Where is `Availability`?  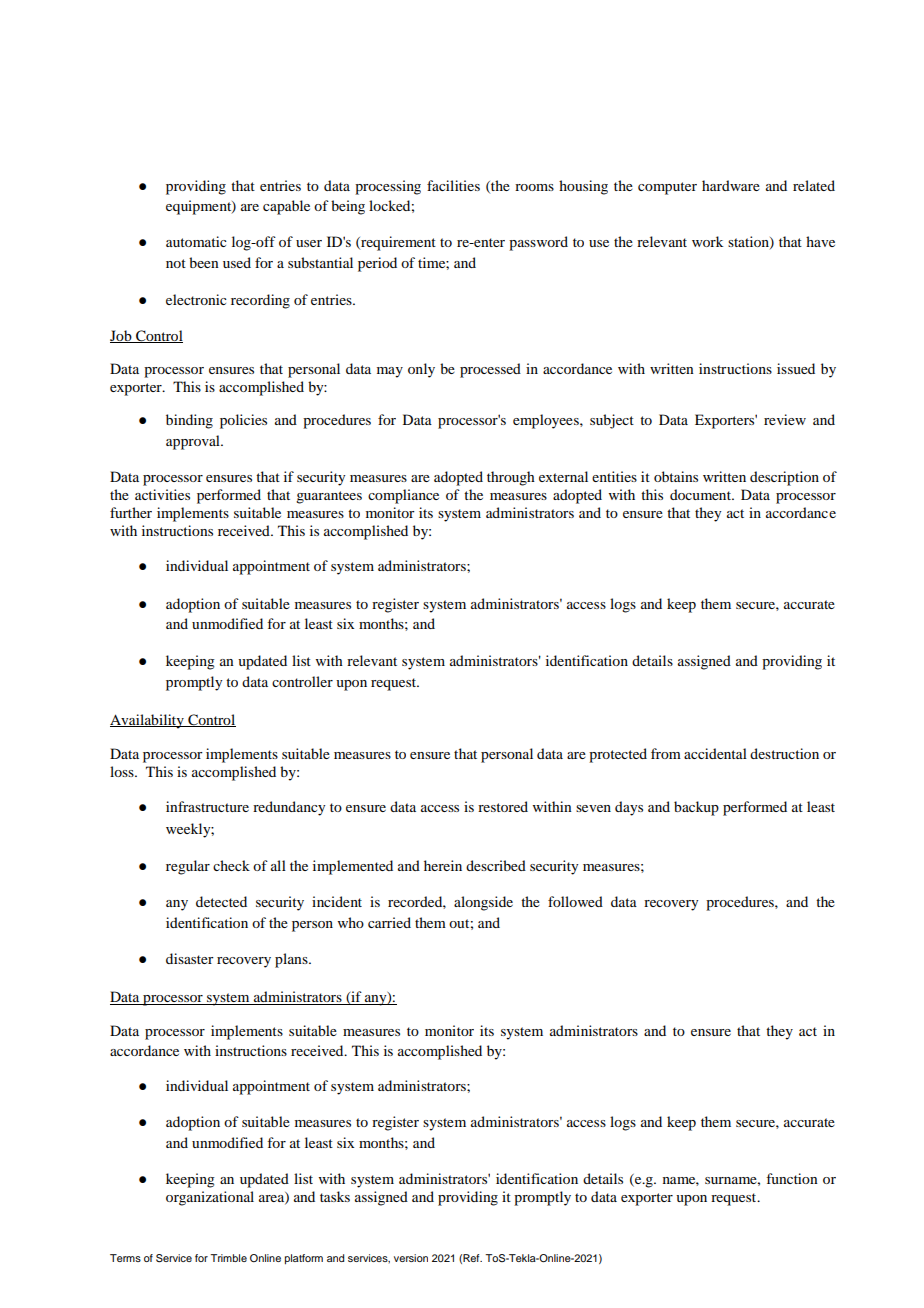
Availability is located at coordinates (148, 721).
